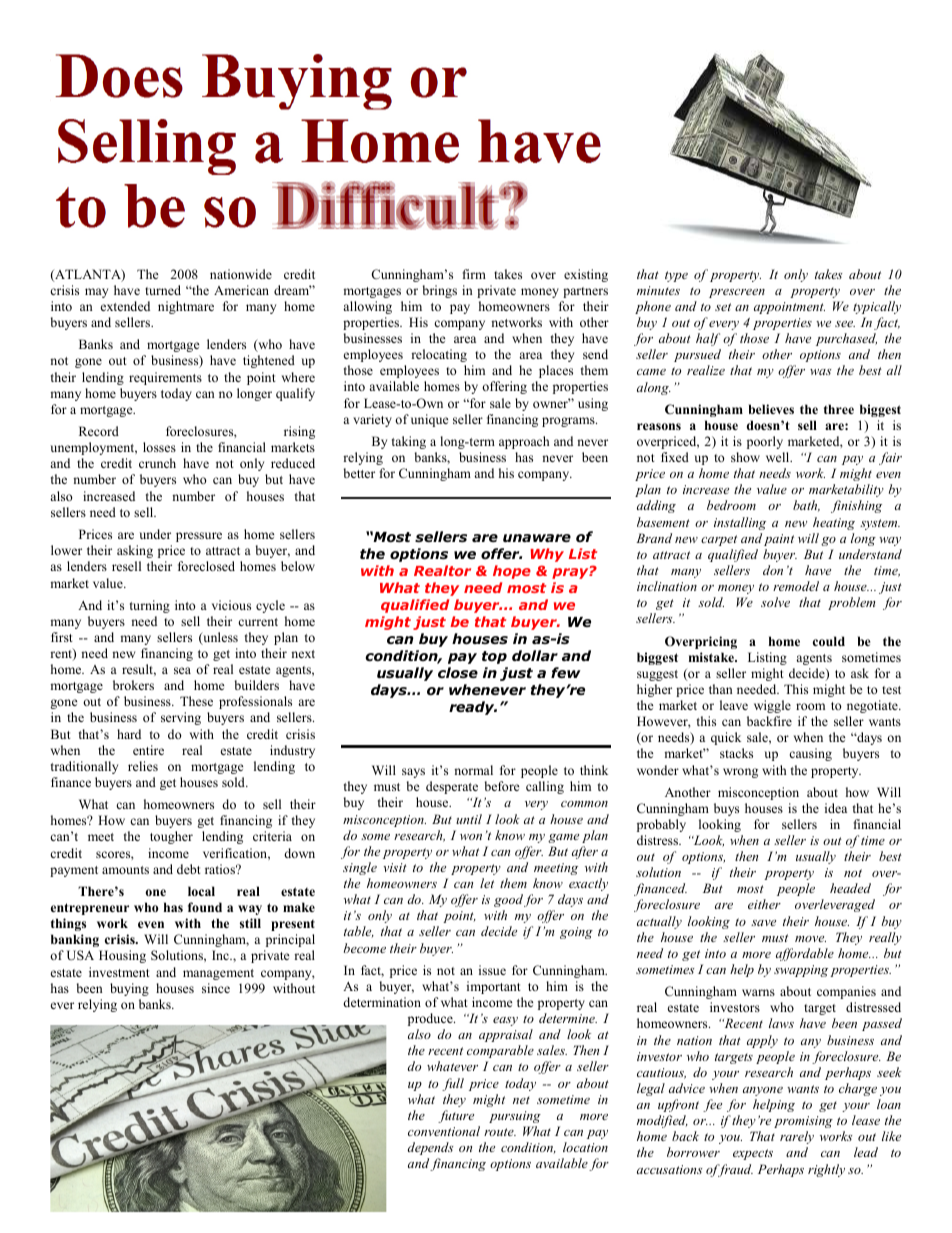  I want to click on turned, so click(163, 290).
